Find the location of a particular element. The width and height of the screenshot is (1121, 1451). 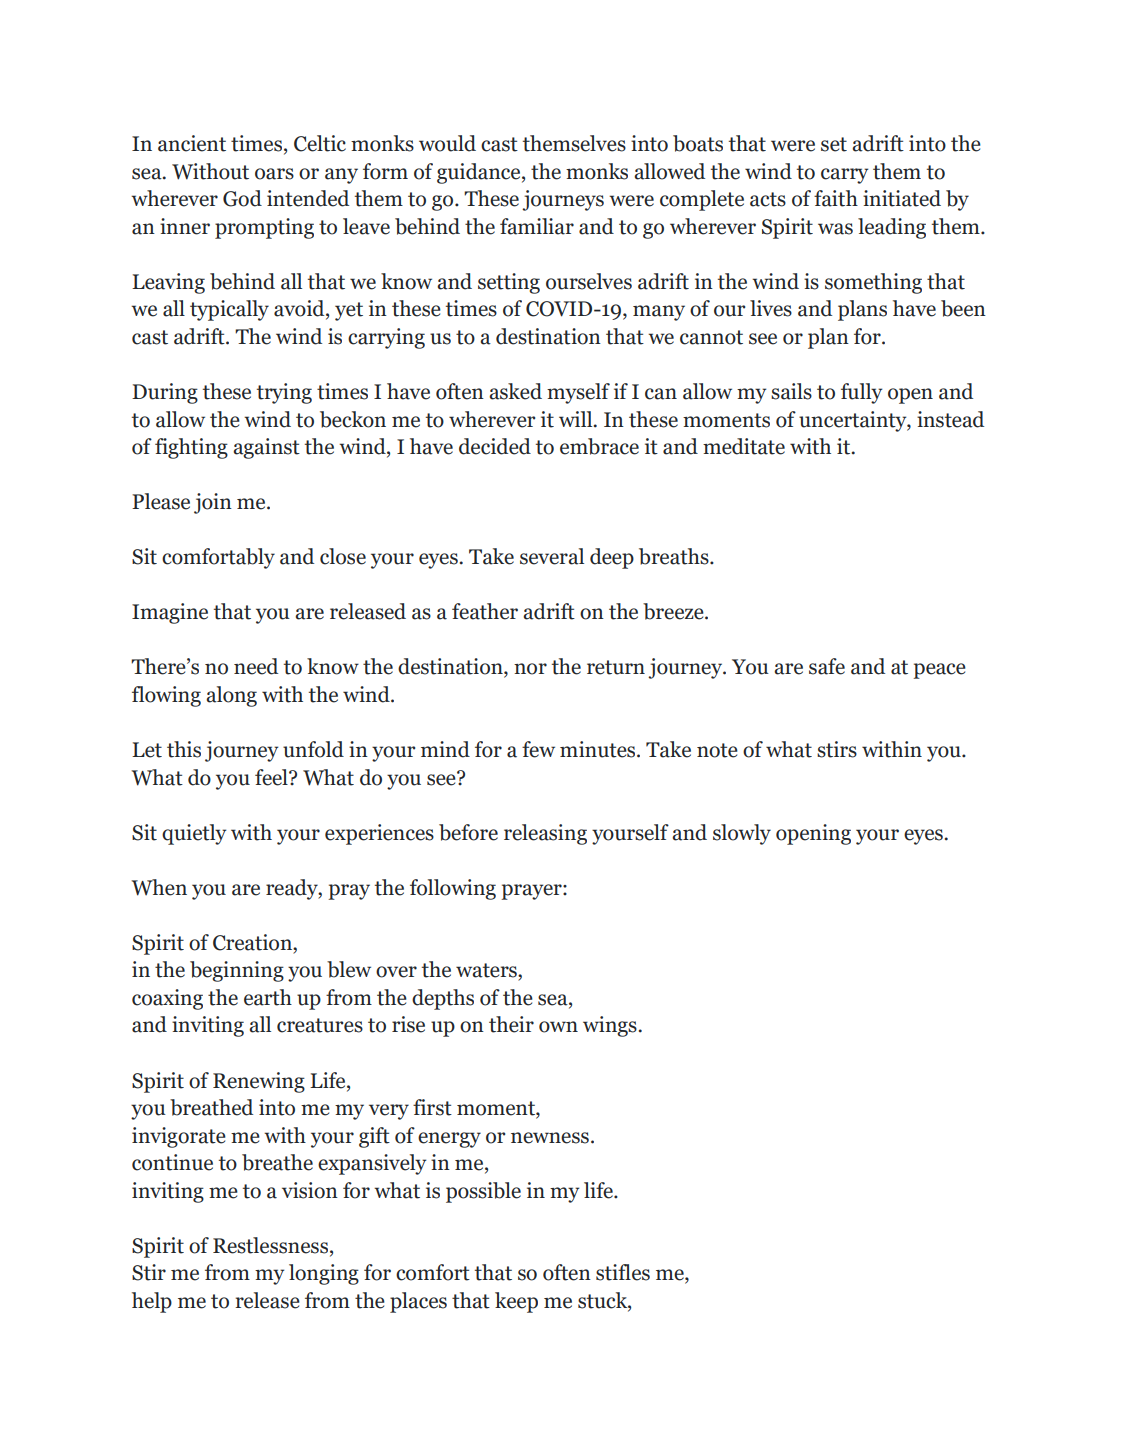

Restlessness is located at coordinates (272, 1245).
